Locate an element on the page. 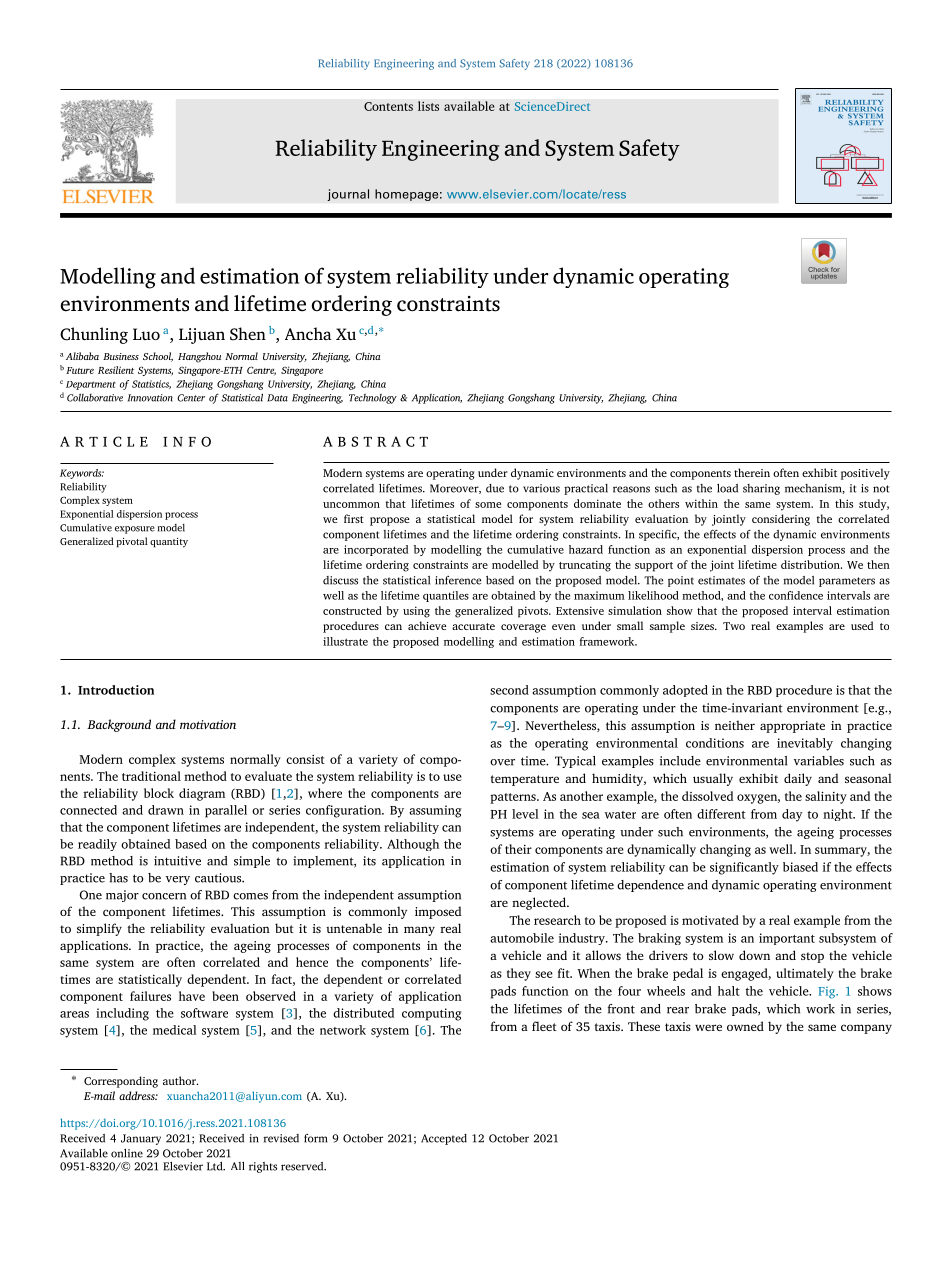  confidence is located at coordinates (796, 595).
